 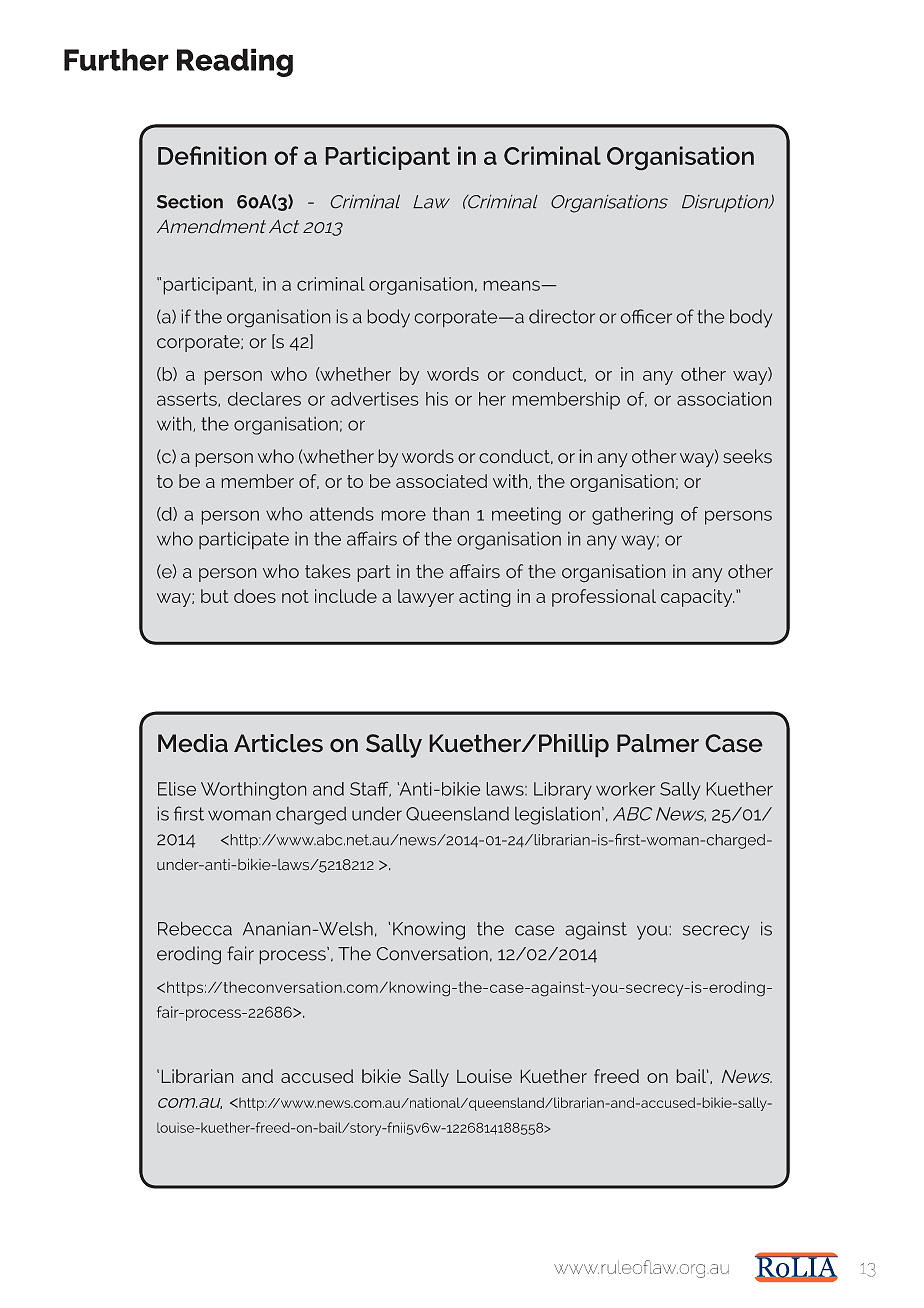 I want to click on Reading, so click(x=235, y=62).
